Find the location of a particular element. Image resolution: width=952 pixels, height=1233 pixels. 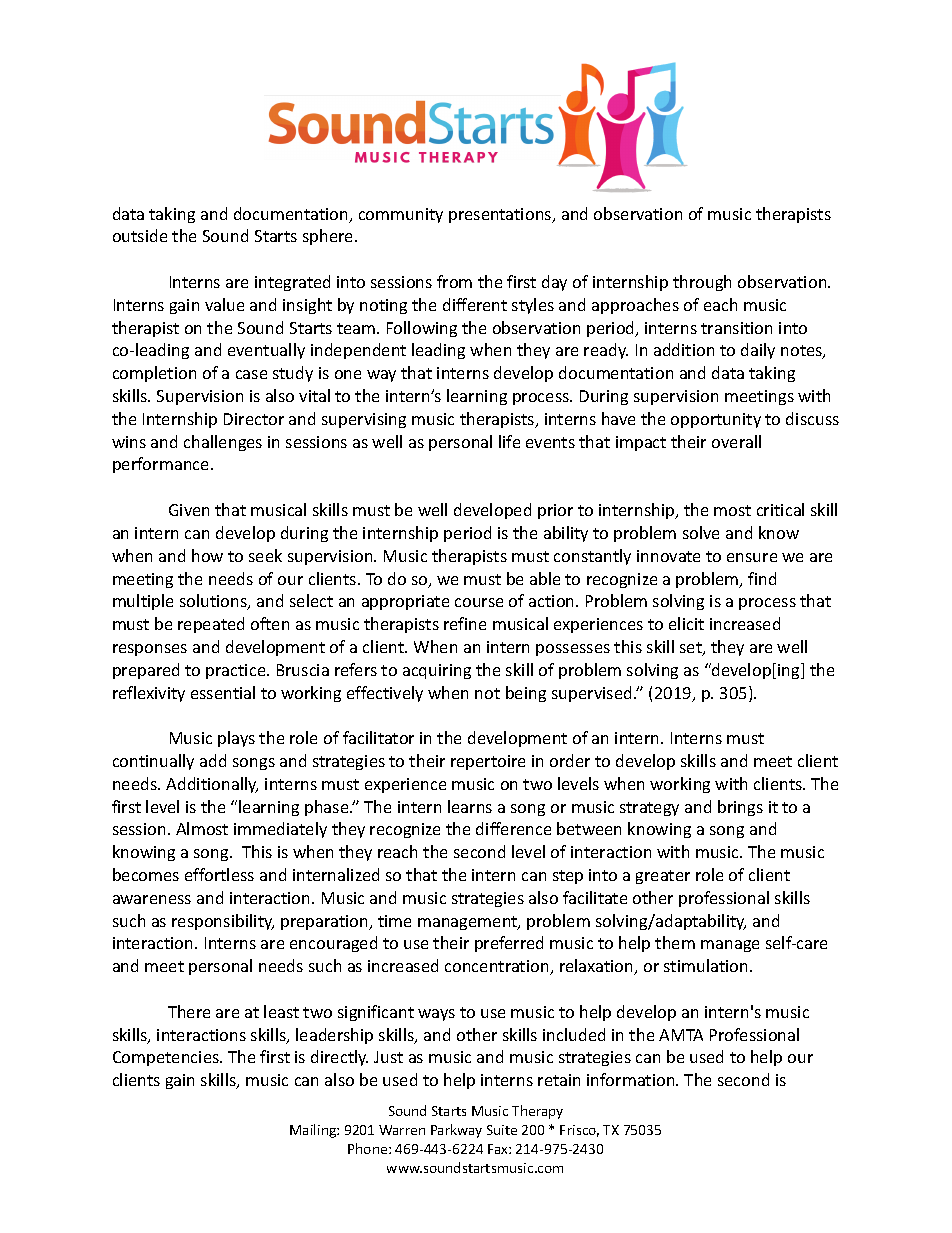

set is located at coordinates (692, 649).
